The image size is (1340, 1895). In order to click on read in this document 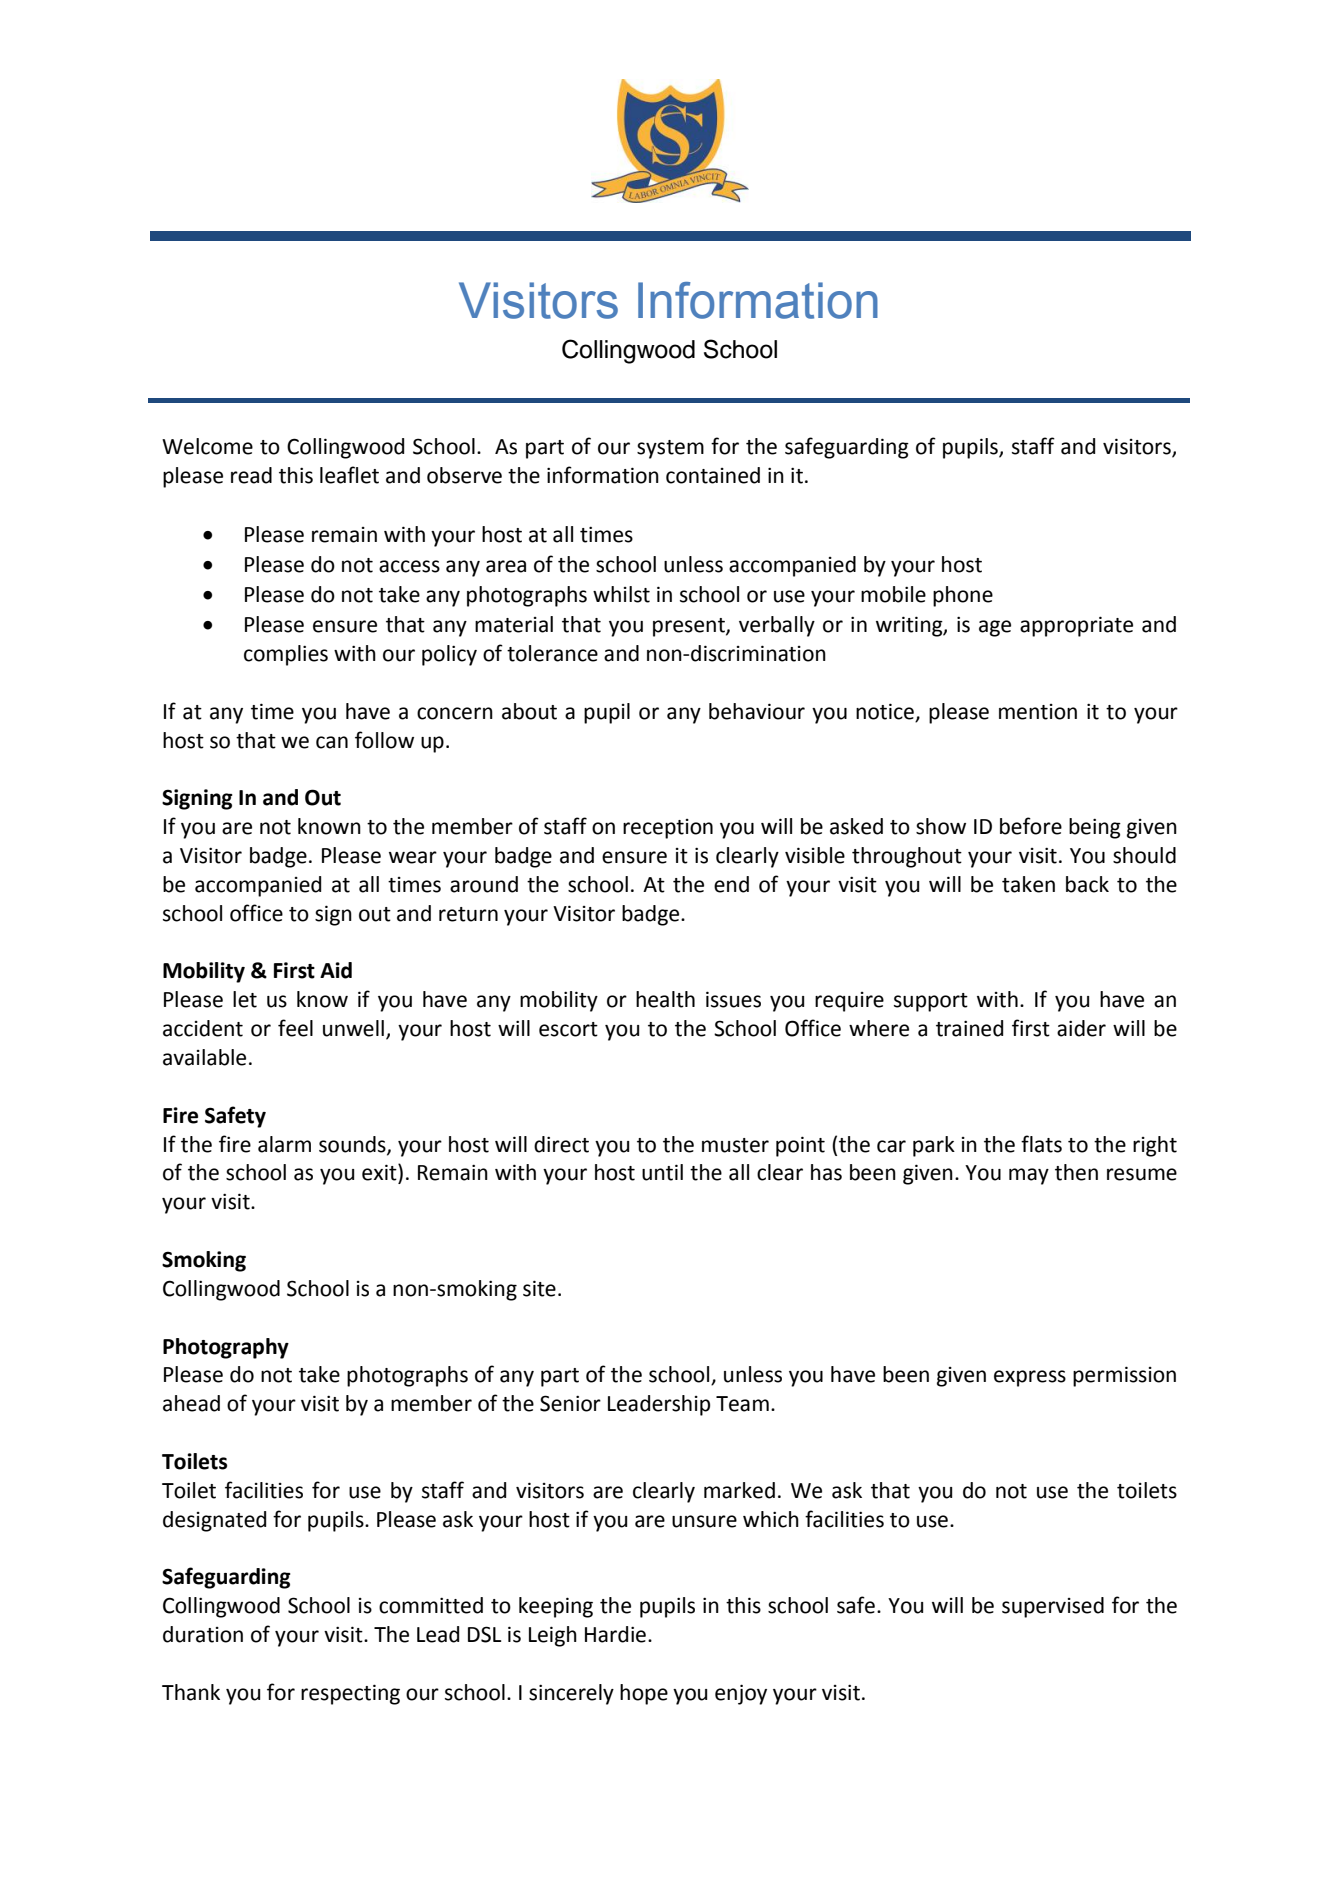, I will do `click(251, 475)`.
